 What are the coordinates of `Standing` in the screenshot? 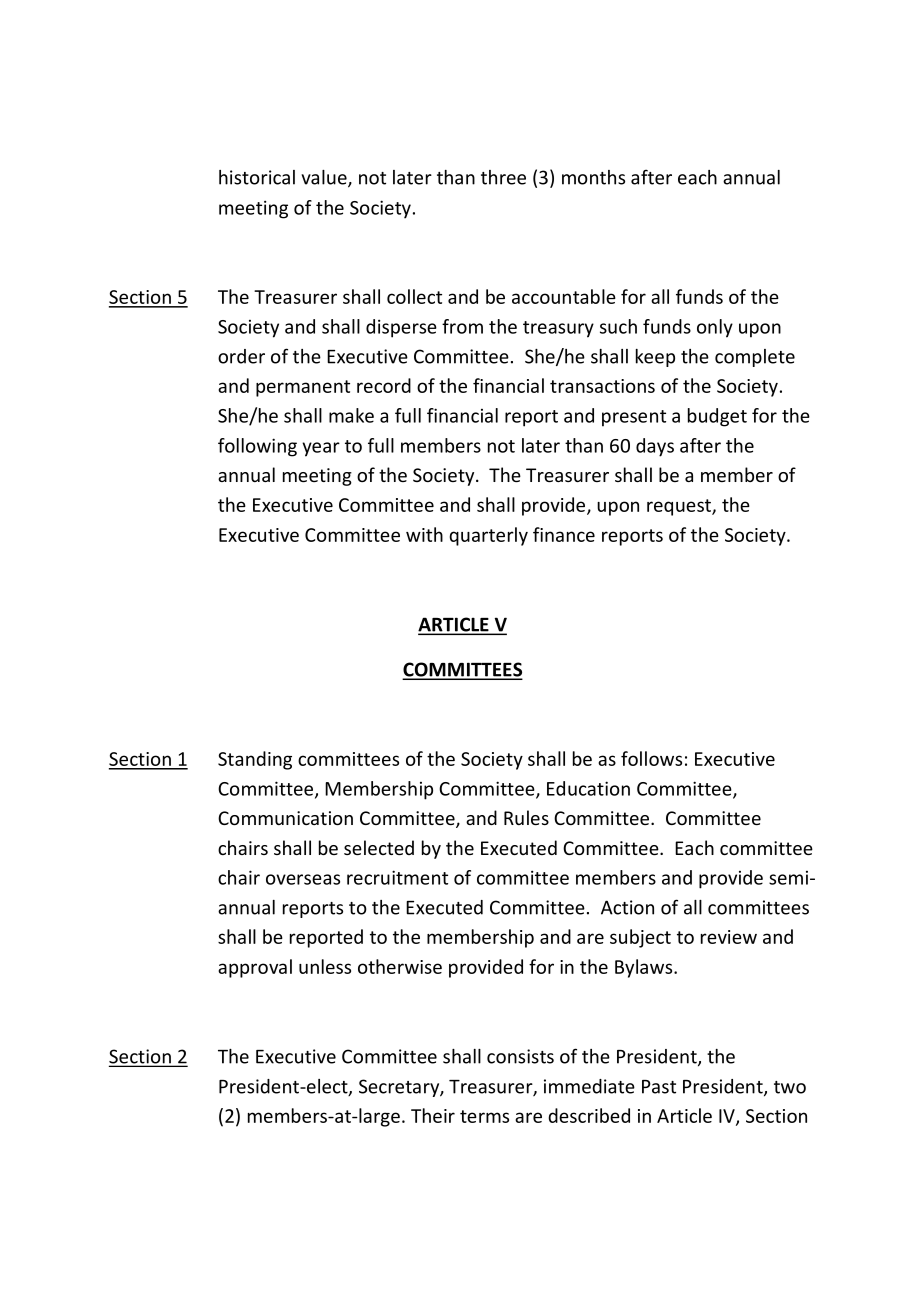 It's located at (255, 760).
